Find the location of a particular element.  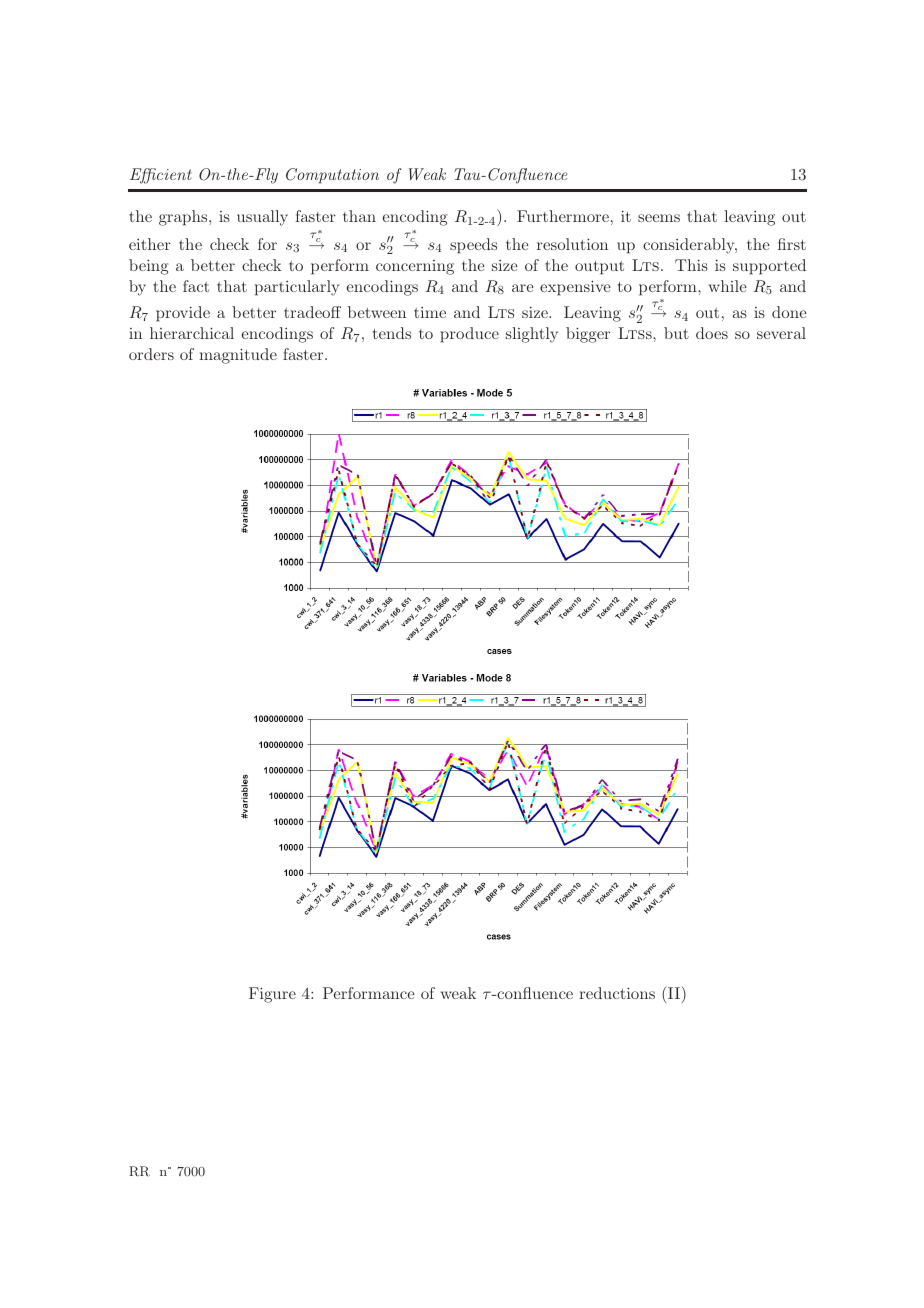

usually is located at coordinates (262, 218).
